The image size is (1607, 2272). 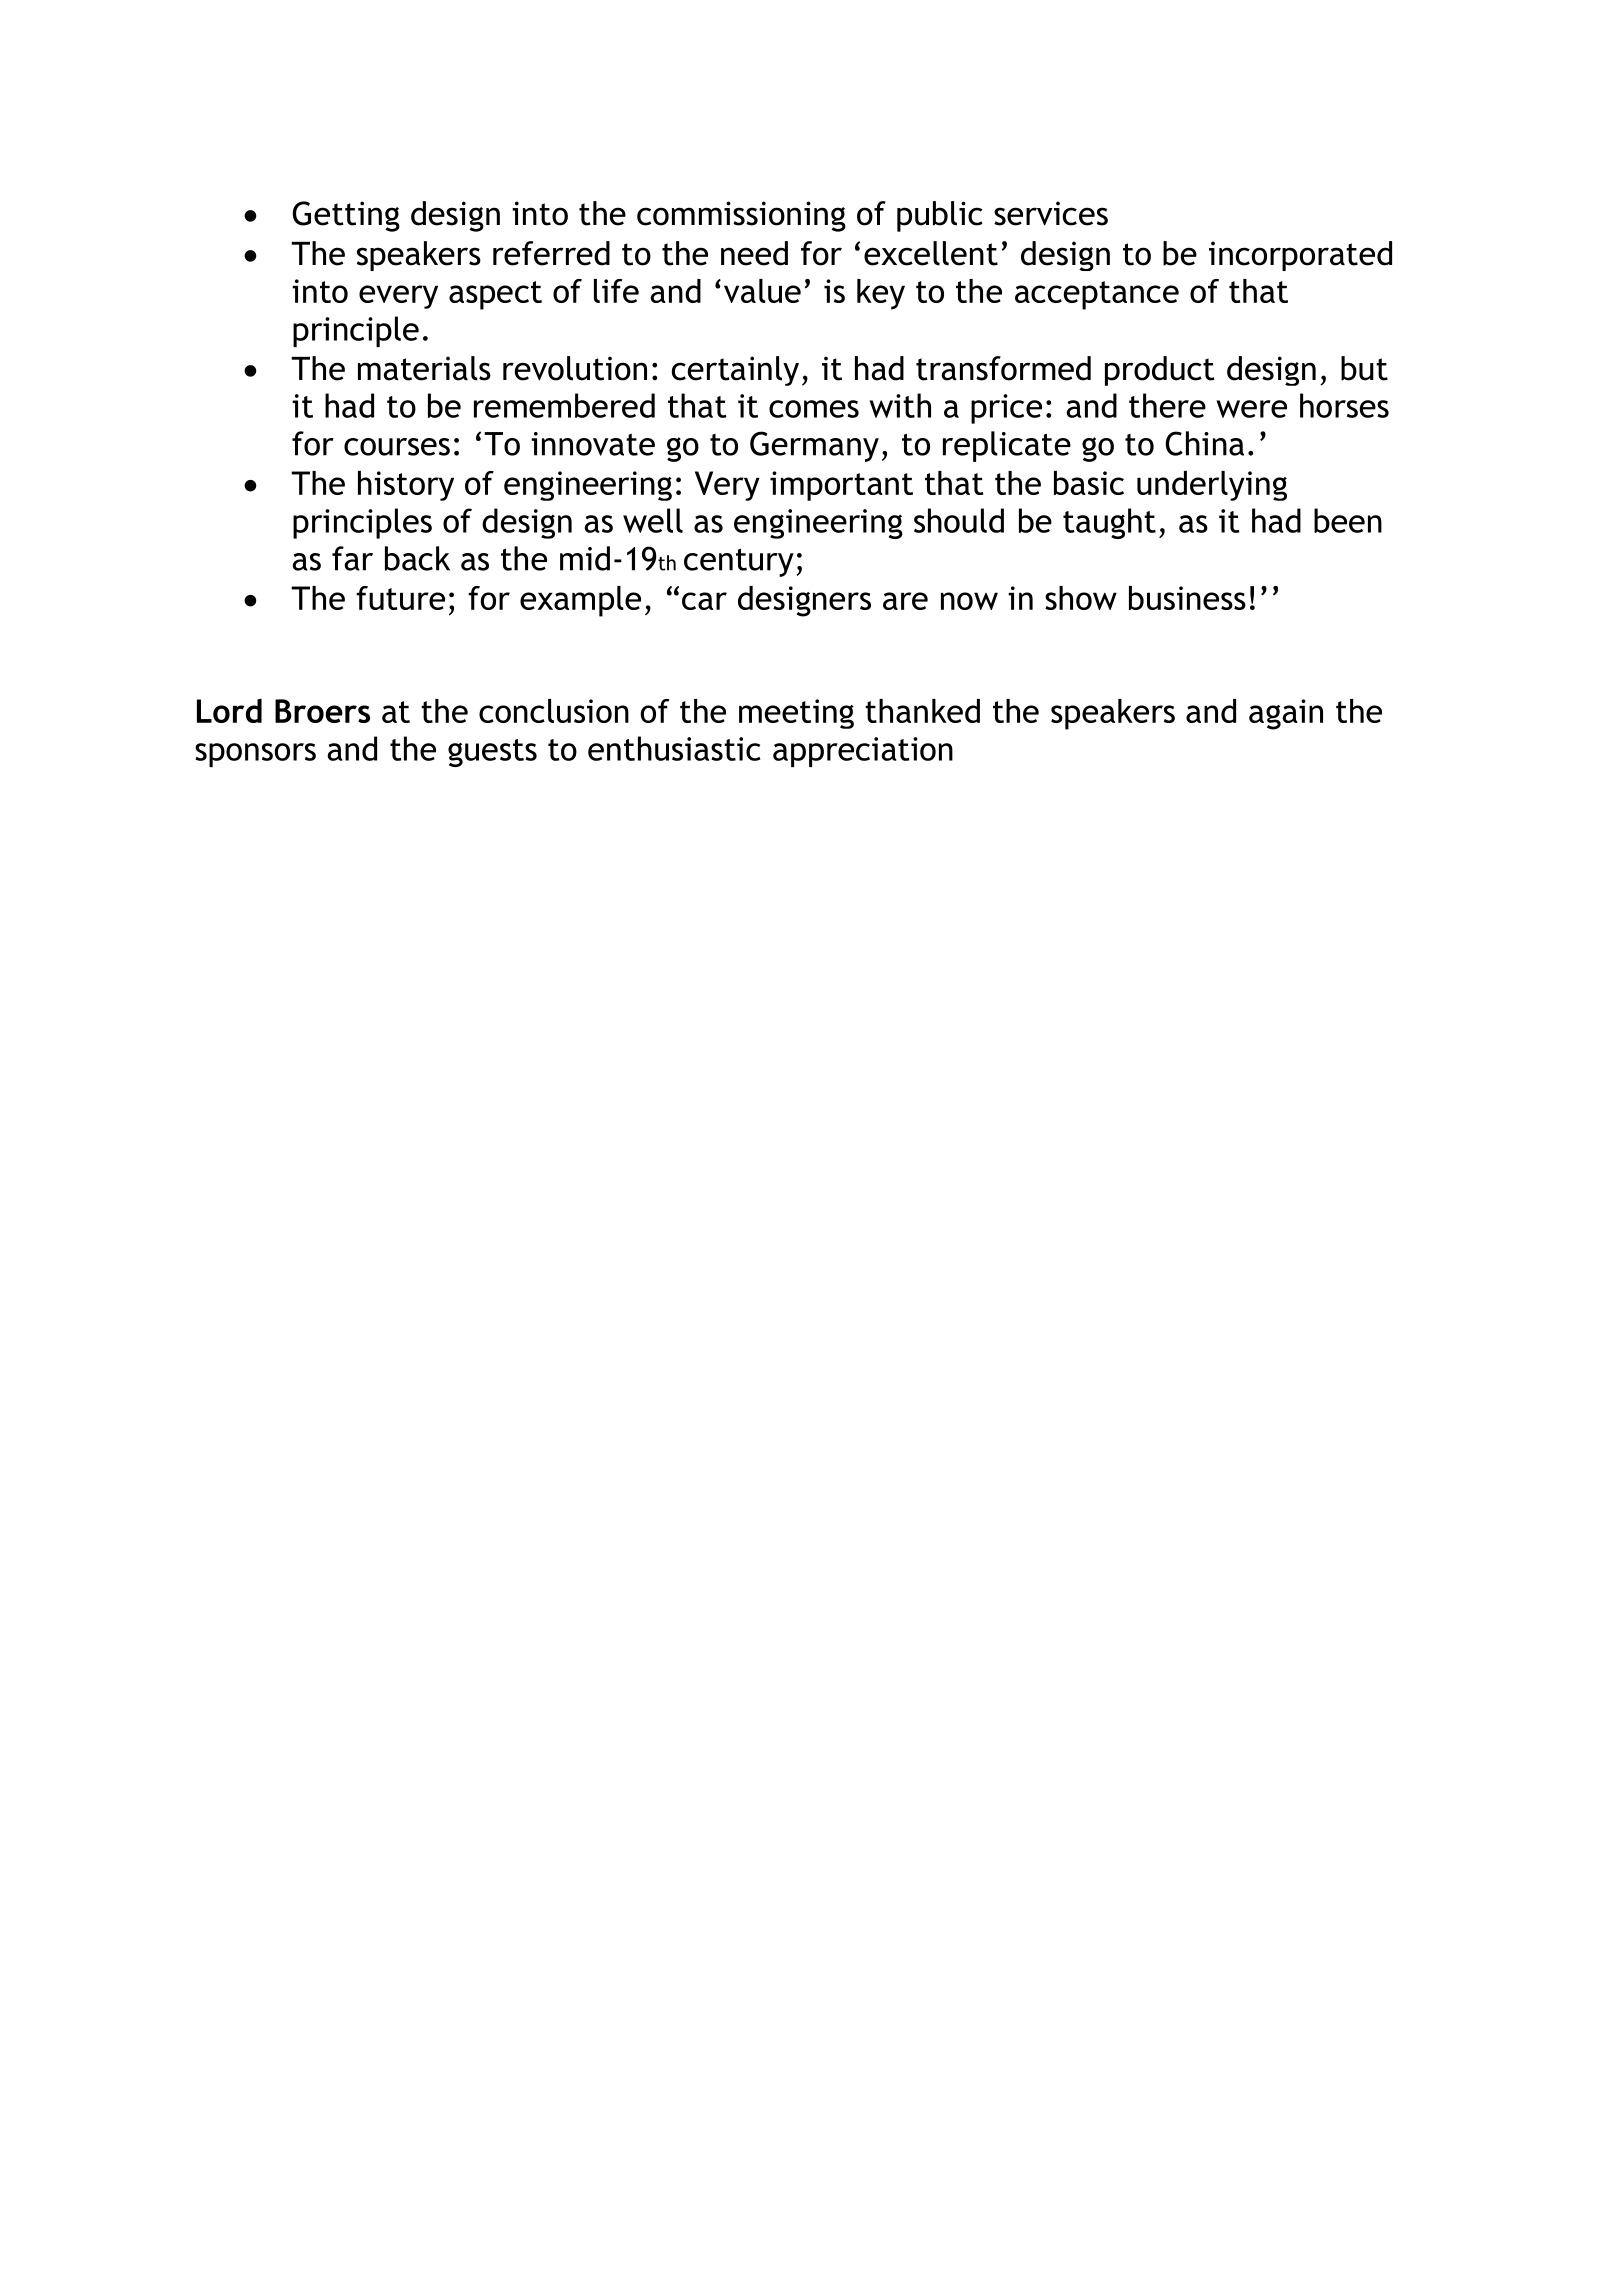 What do you see at coordinates (863, 752) in the screenshot?
I see `appreciation` at bounding box center [863, 752].
